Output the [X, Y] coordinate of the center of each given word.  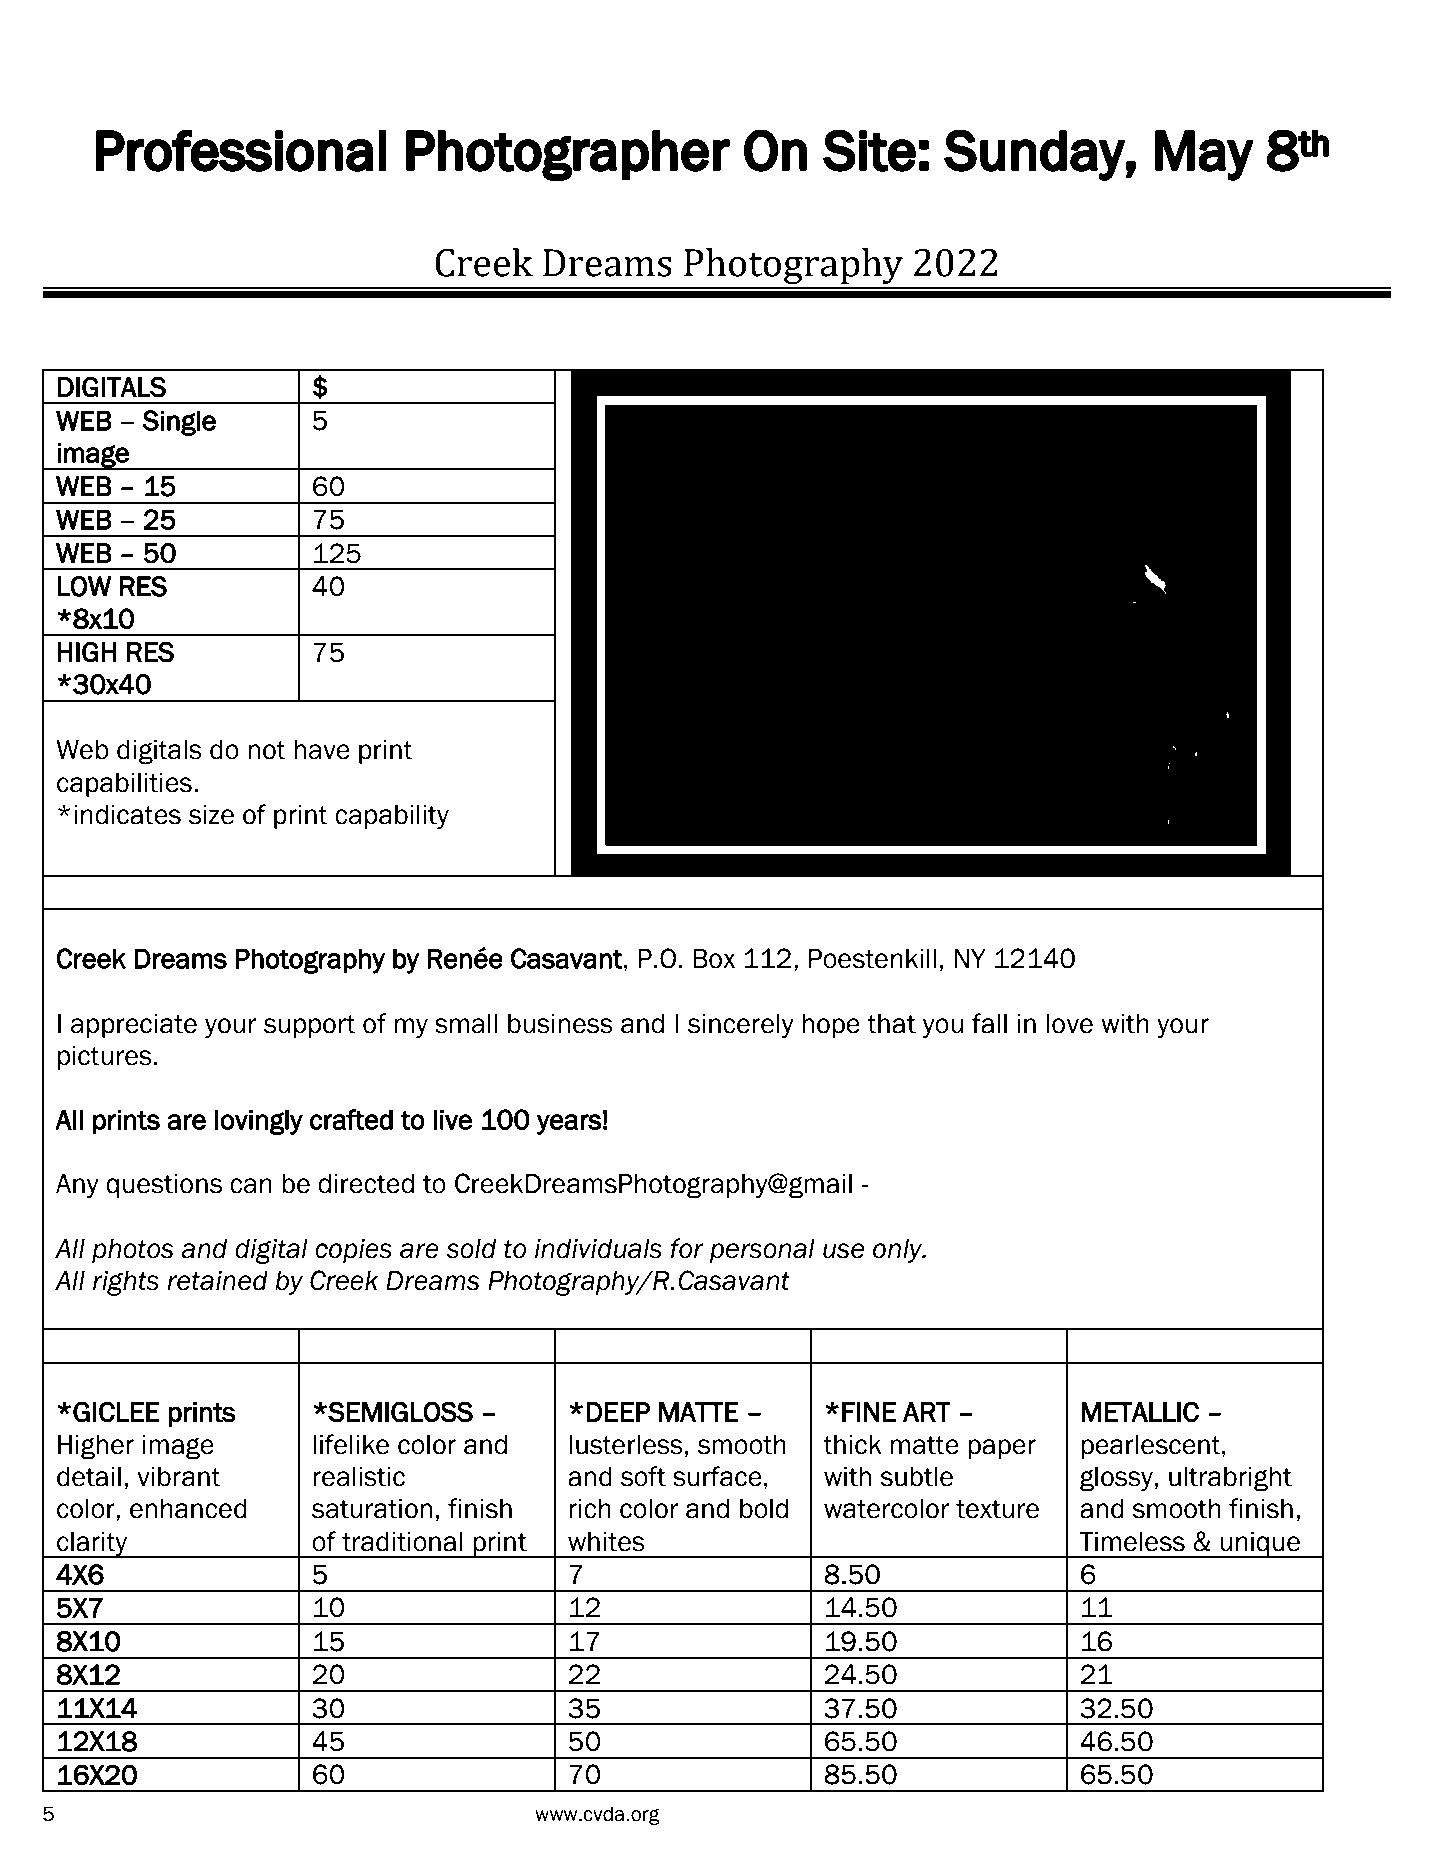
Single [179, 423]
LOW [84, 586]
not [267, 750]
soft [643, 1476]
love [1070, 1024]
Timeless [1132, 1542]
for [687, 1248]
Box [714, 959]
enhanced [188, 1509]
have [322, 750]
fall [989, 1023]
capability [392, 817]
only [899, 1251]
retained [217, 1281]
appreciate [134, 1026]
